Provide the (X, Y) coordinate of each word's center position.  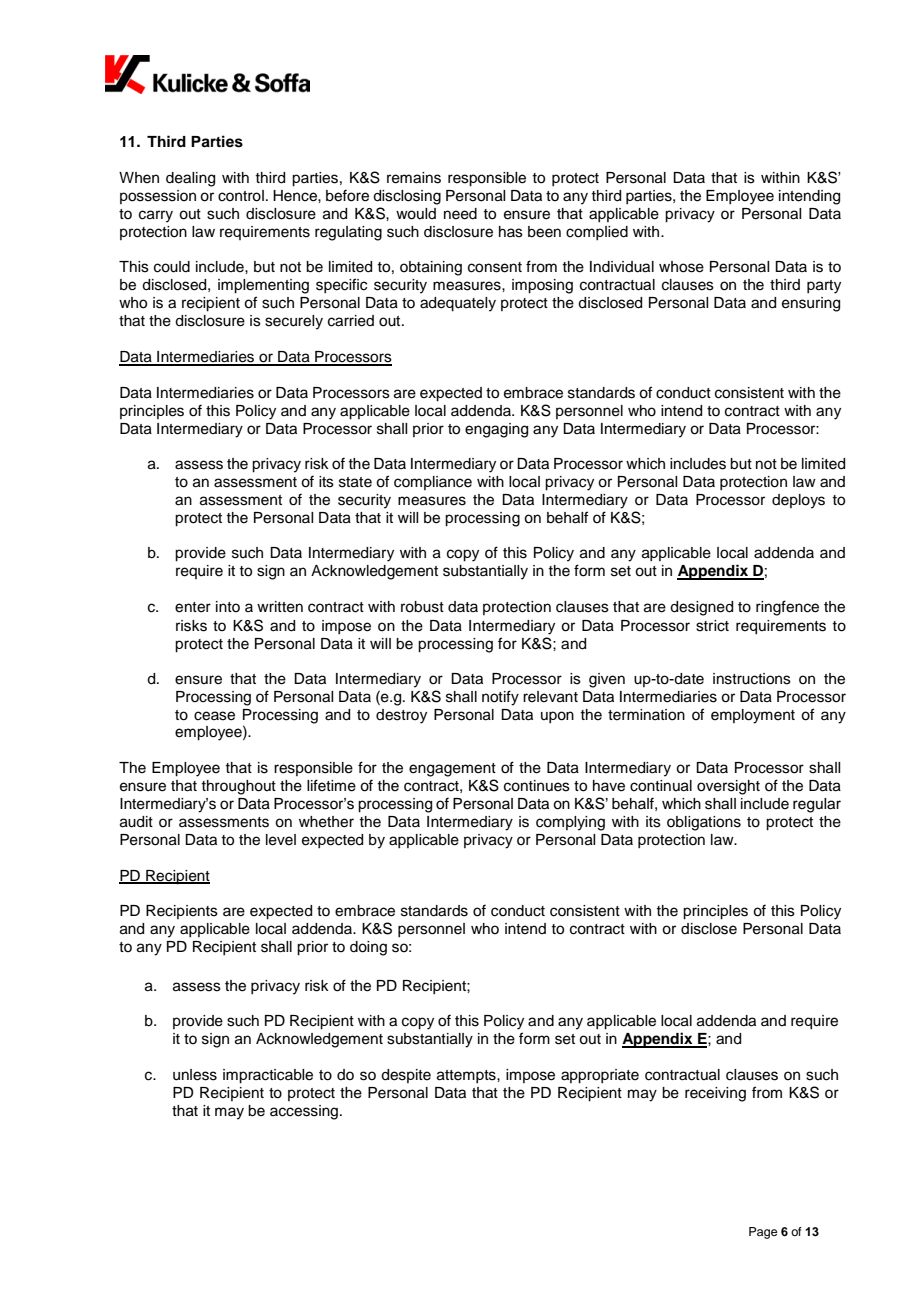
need (460, 214)
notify (500, 698)
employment (753, 716)
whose (681, 267)
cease (214, 716)
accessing (304, 1112)
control (241, 196)
